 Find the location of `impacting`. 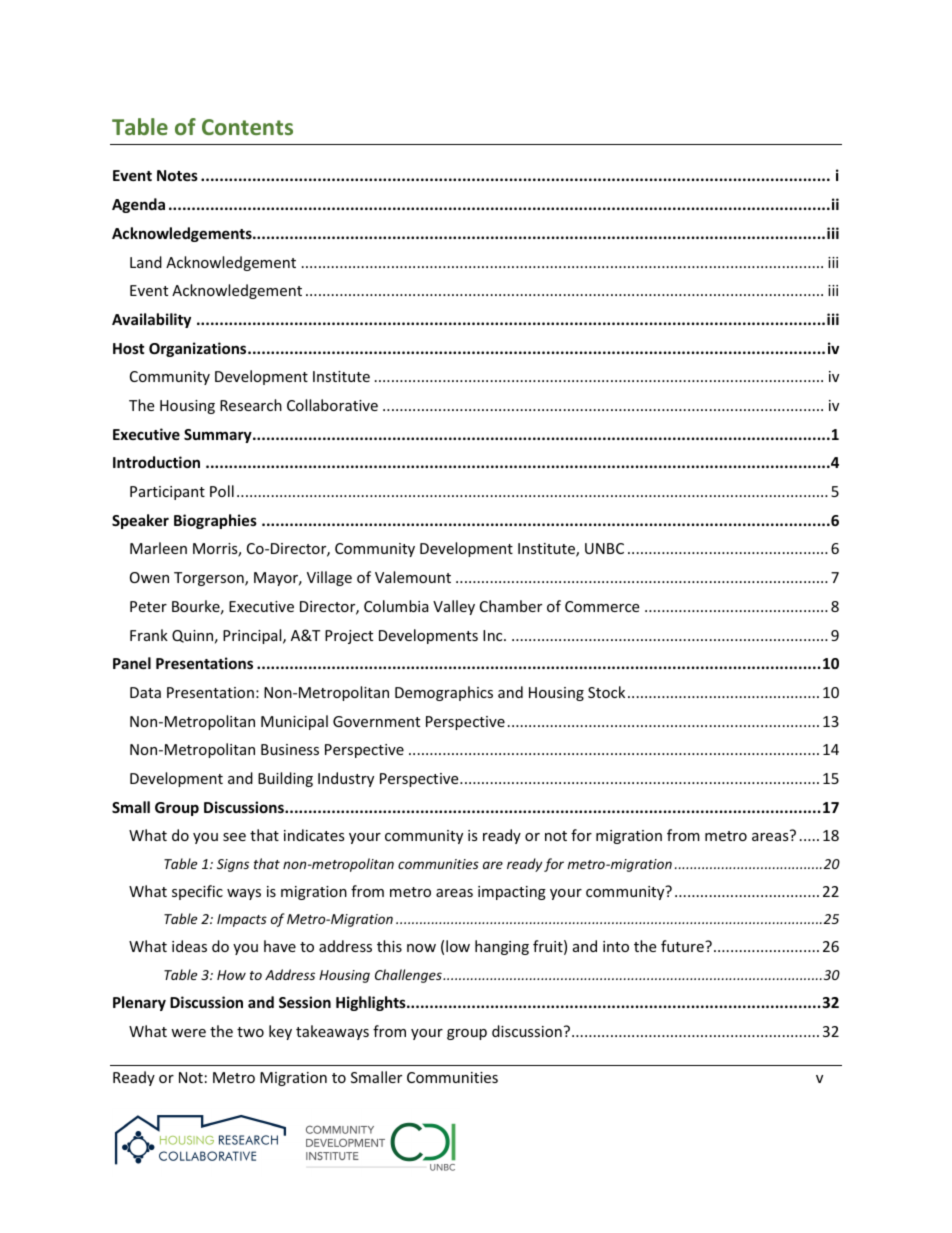

impacting is located at coordinates (512, 893).
